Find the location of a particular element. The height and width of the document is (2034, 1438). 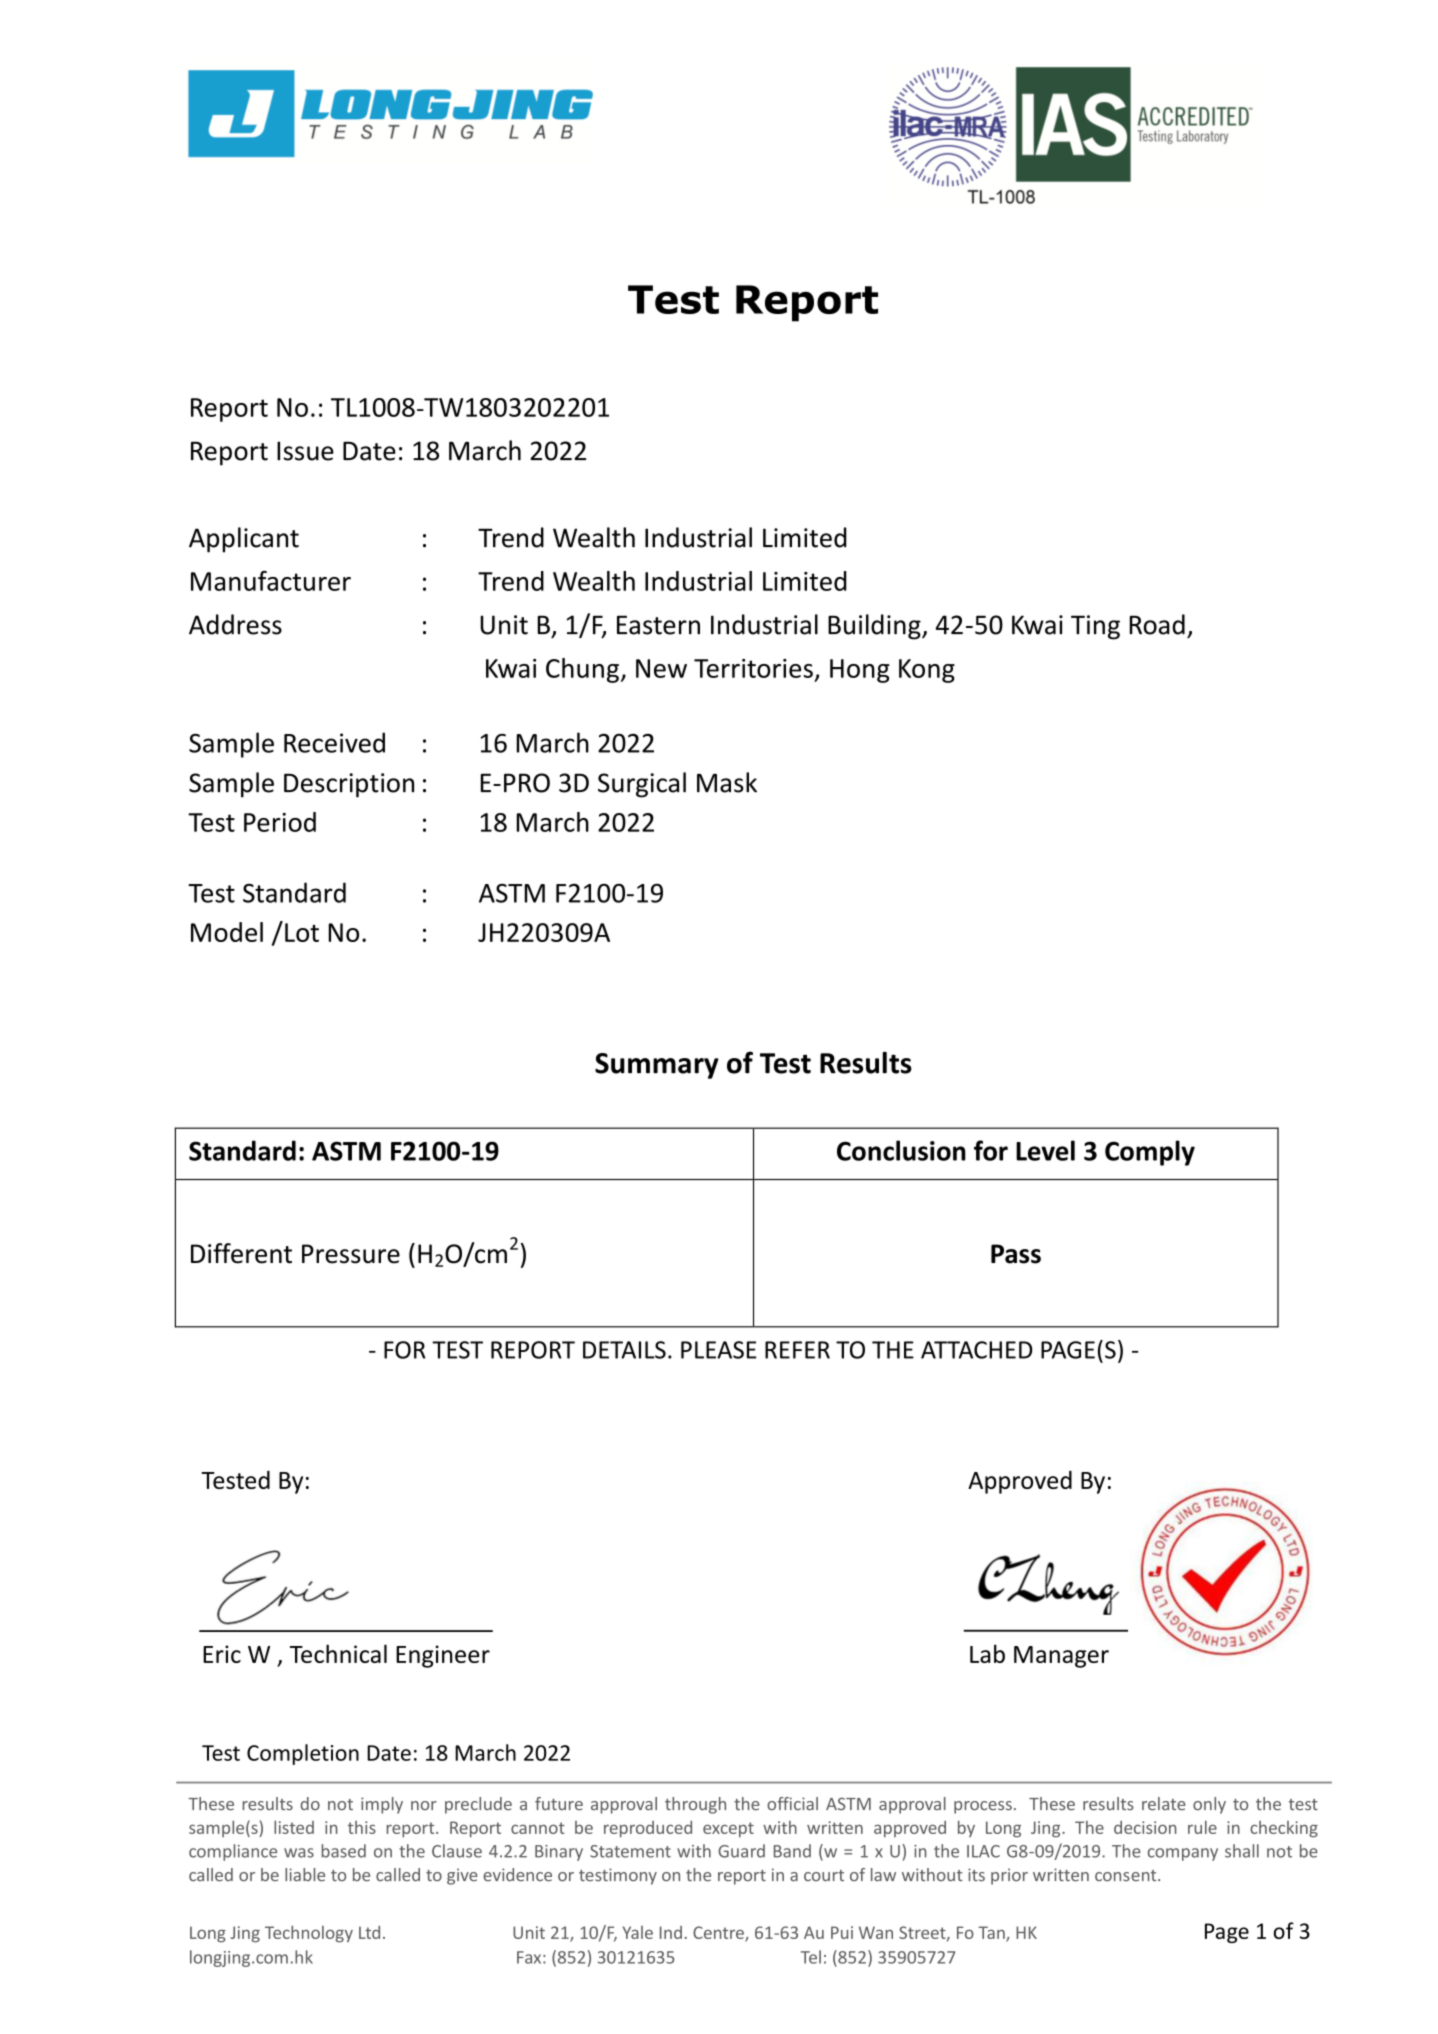

Road is located at coordinates (1157, 624).
